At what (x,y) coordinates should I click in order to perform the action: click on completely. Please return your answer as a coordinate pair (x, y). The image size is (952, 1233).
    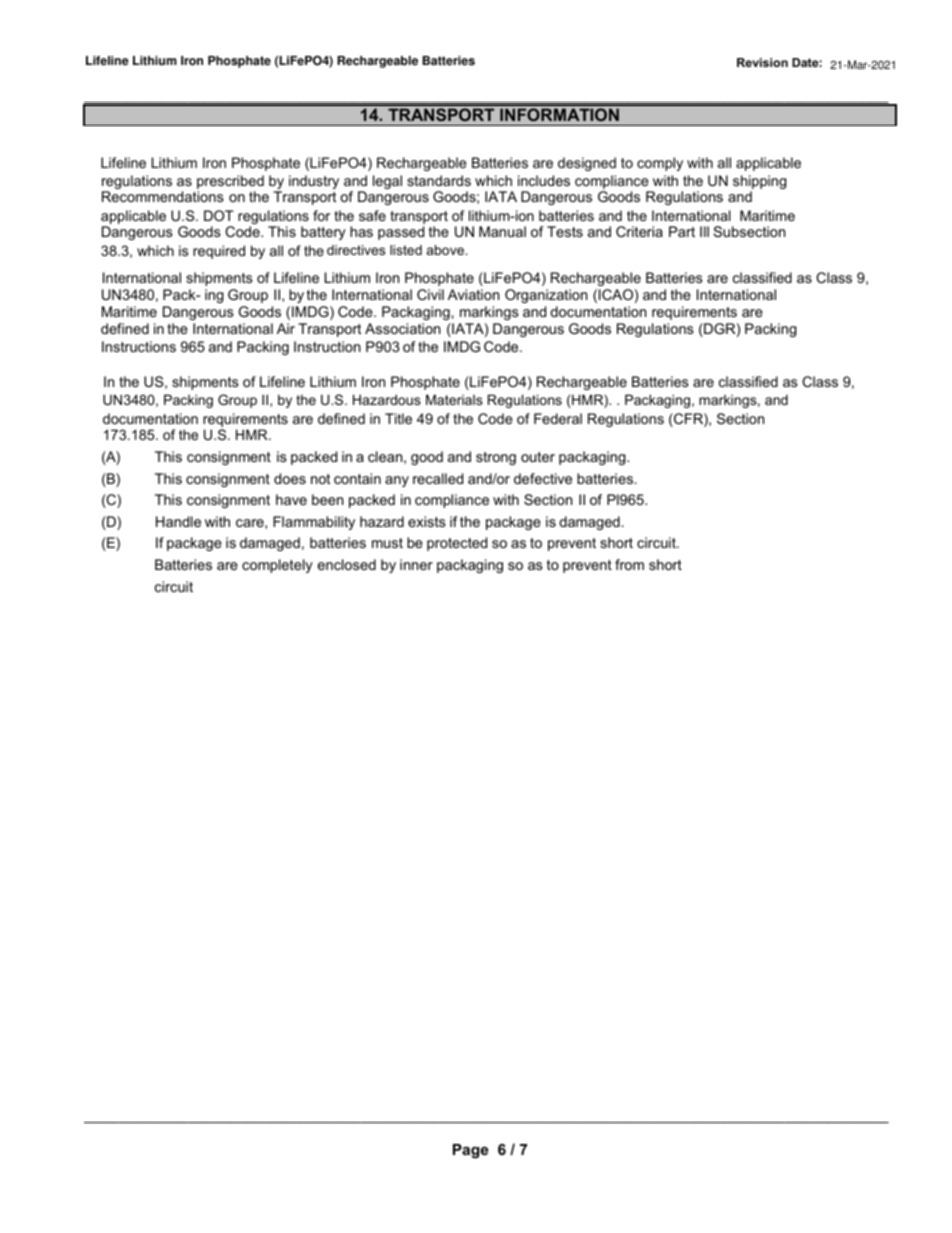
    Looking at the image, I should click on (277, 566).
